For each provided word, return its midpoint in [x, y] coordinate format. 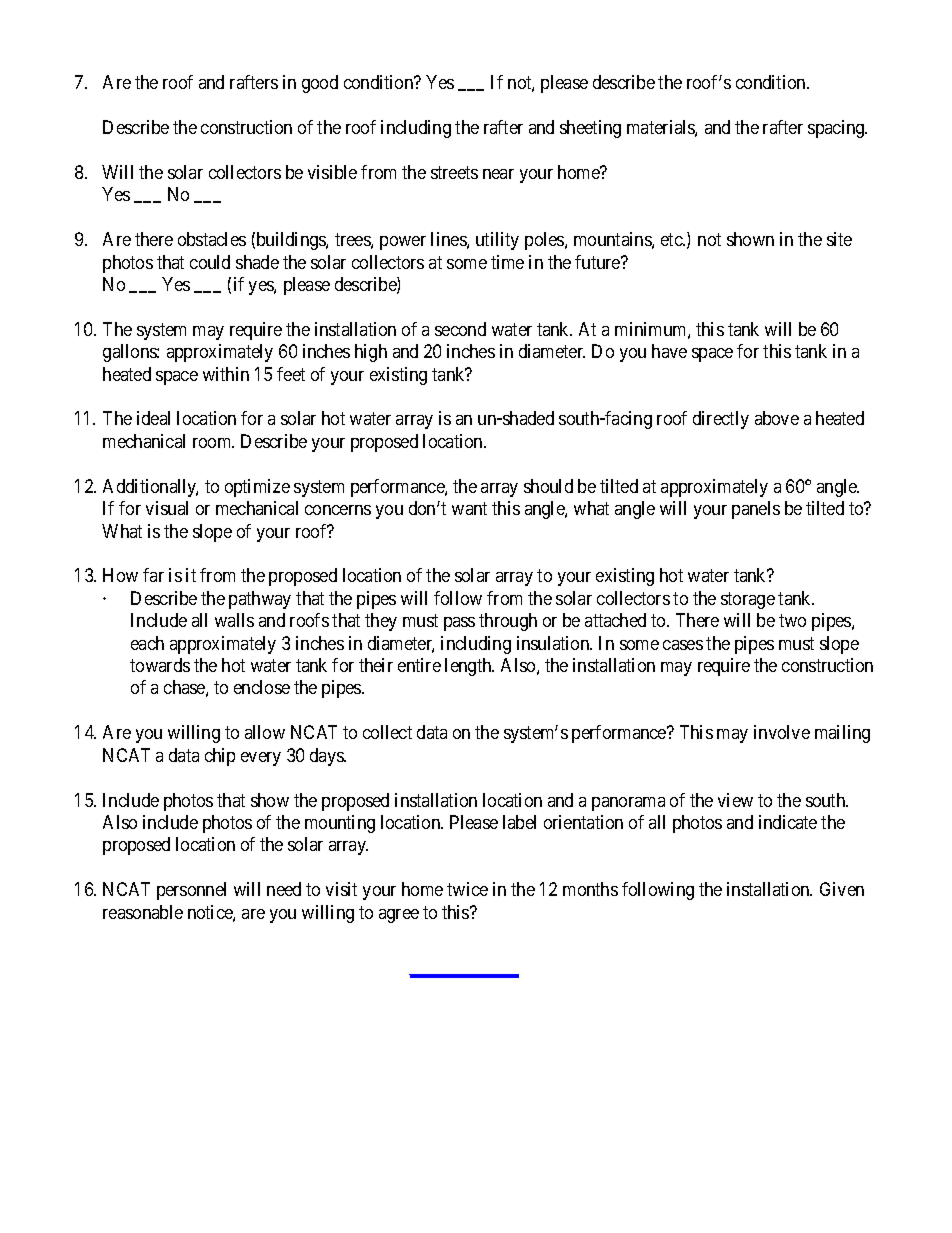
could [210, 262]
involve [782, 732]
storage [748, 600]
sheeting [590, 129]
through [508, 622]
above [777, 418]
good [320, 84]
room [213, 443]
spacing [837, 129]
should [548, 486]
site [839, 239]
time [507, 262]
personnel [191, 891]
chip [220, 757]
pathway [260, 600]
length [469, 667]
